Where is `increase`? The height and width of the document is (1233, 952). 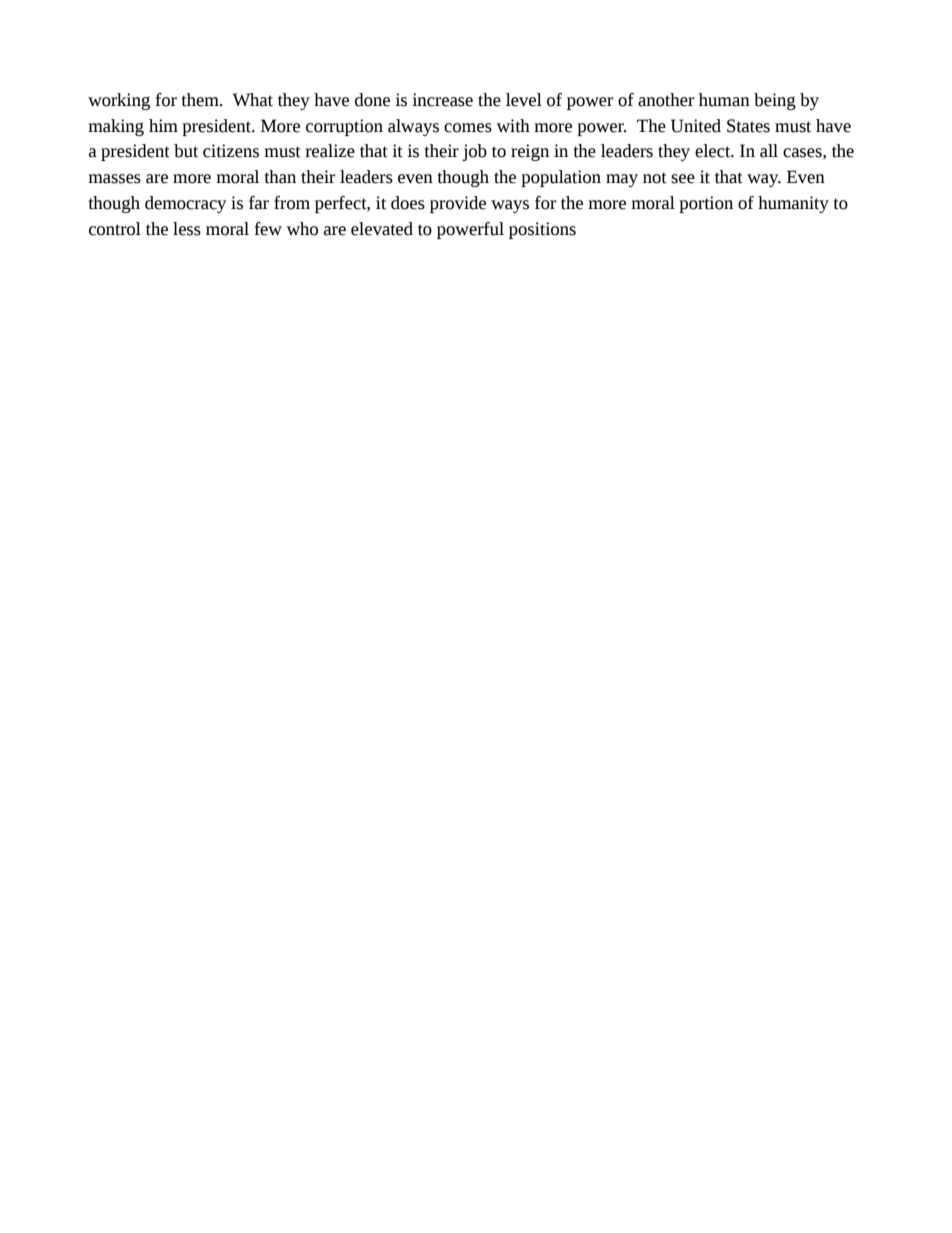
increase is located at coordinates (442, 100).
